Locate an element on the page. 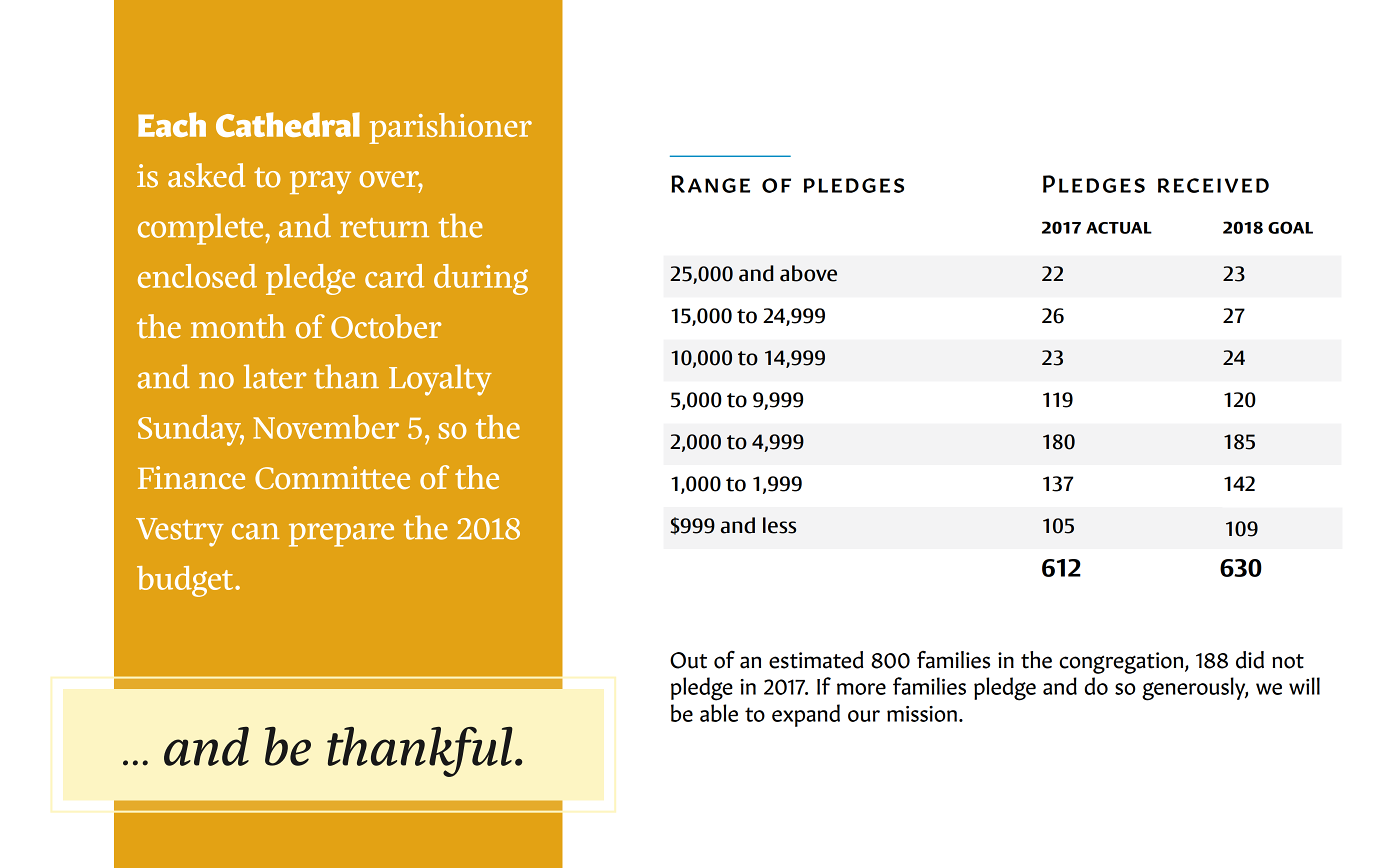  month is located at coordinates (238, 326).
